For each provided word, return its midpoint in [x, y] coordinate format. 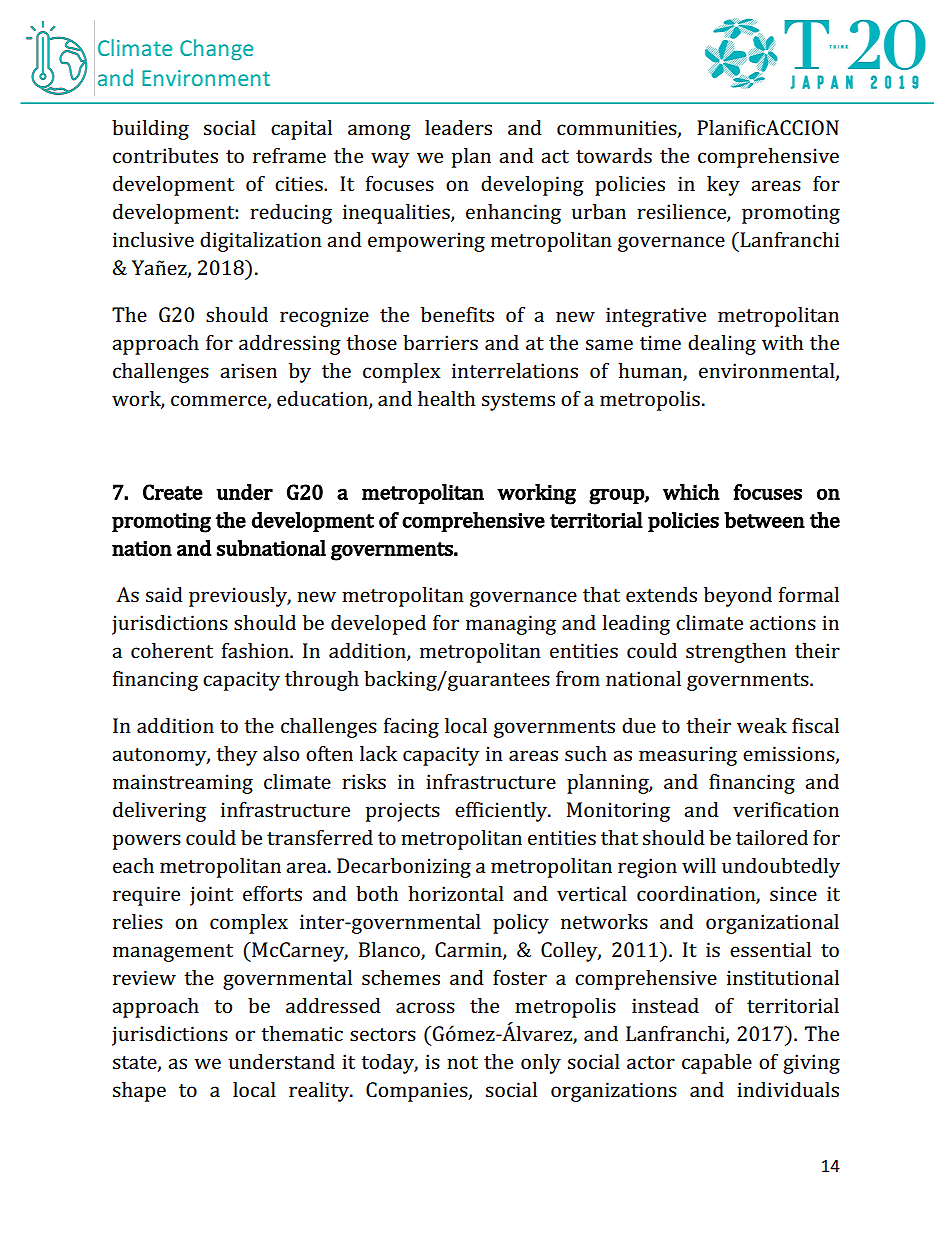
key [723, 186]
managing [511, 625]
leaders [458, 127]
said [164, 594]
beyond [738, 597]
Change [216, 50]
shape [139, 1092]
